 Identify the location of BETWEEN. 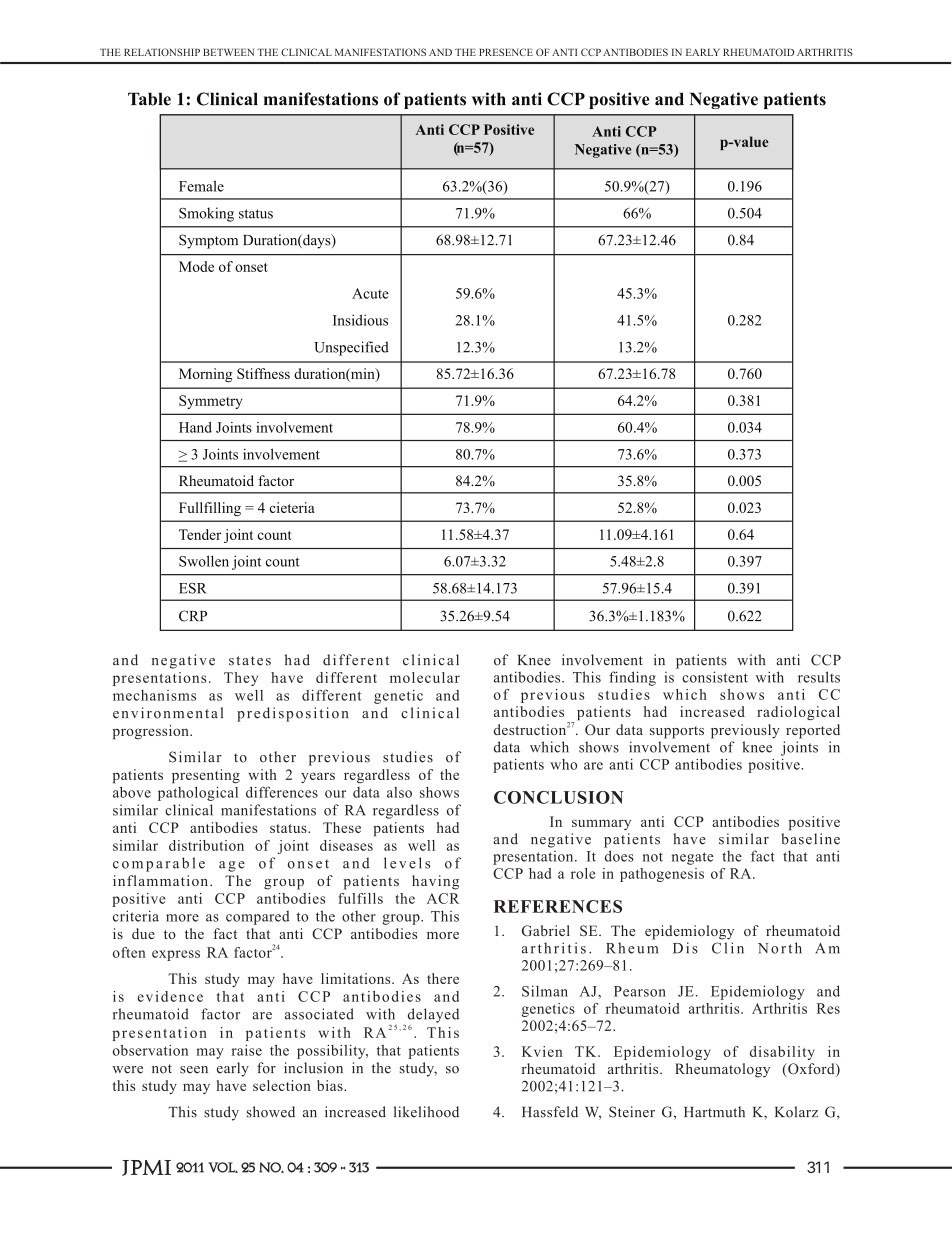
(228, 52).
